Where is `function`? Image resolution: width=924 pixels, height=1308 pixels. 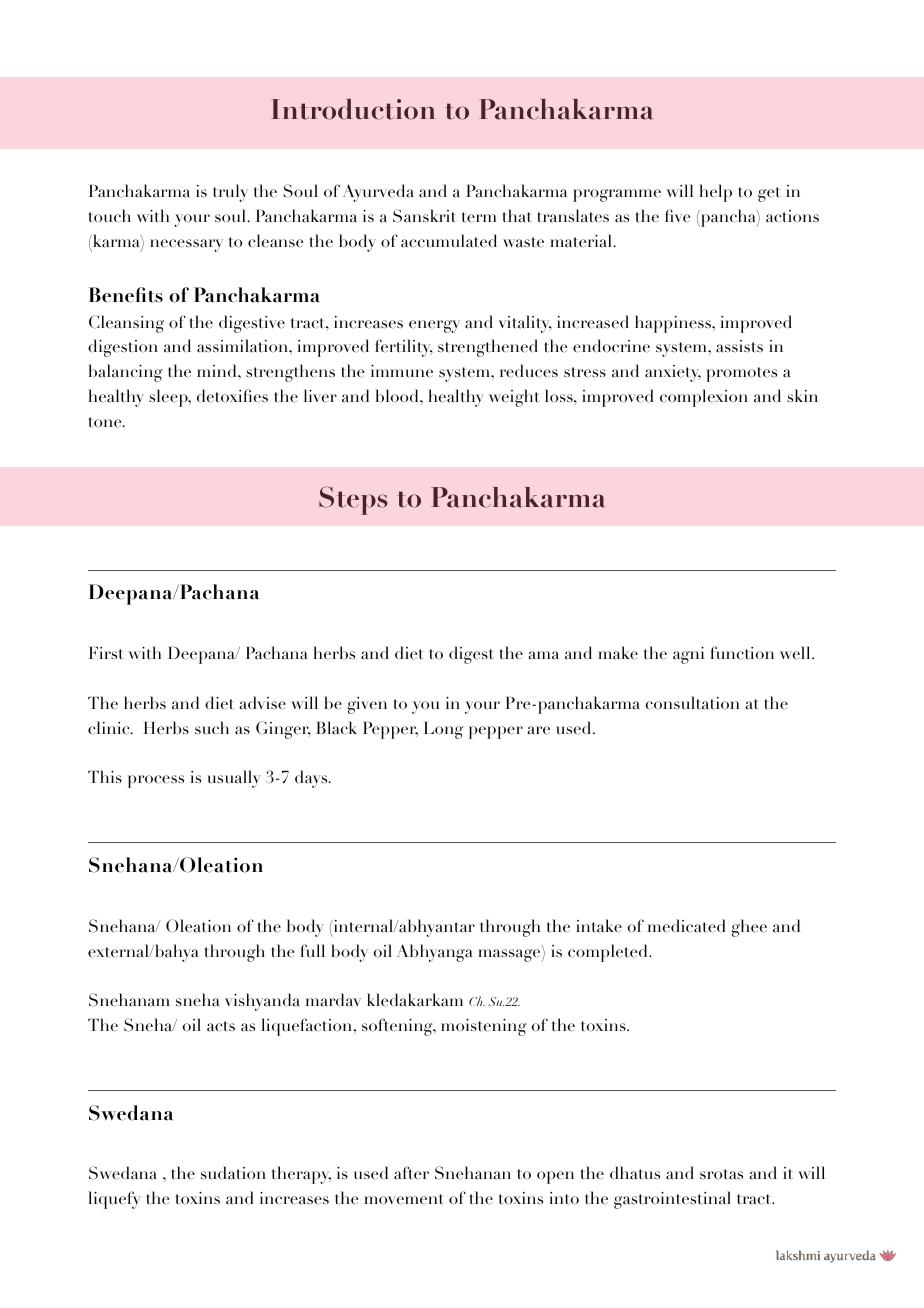 function is located at coordinates (742, 653).
